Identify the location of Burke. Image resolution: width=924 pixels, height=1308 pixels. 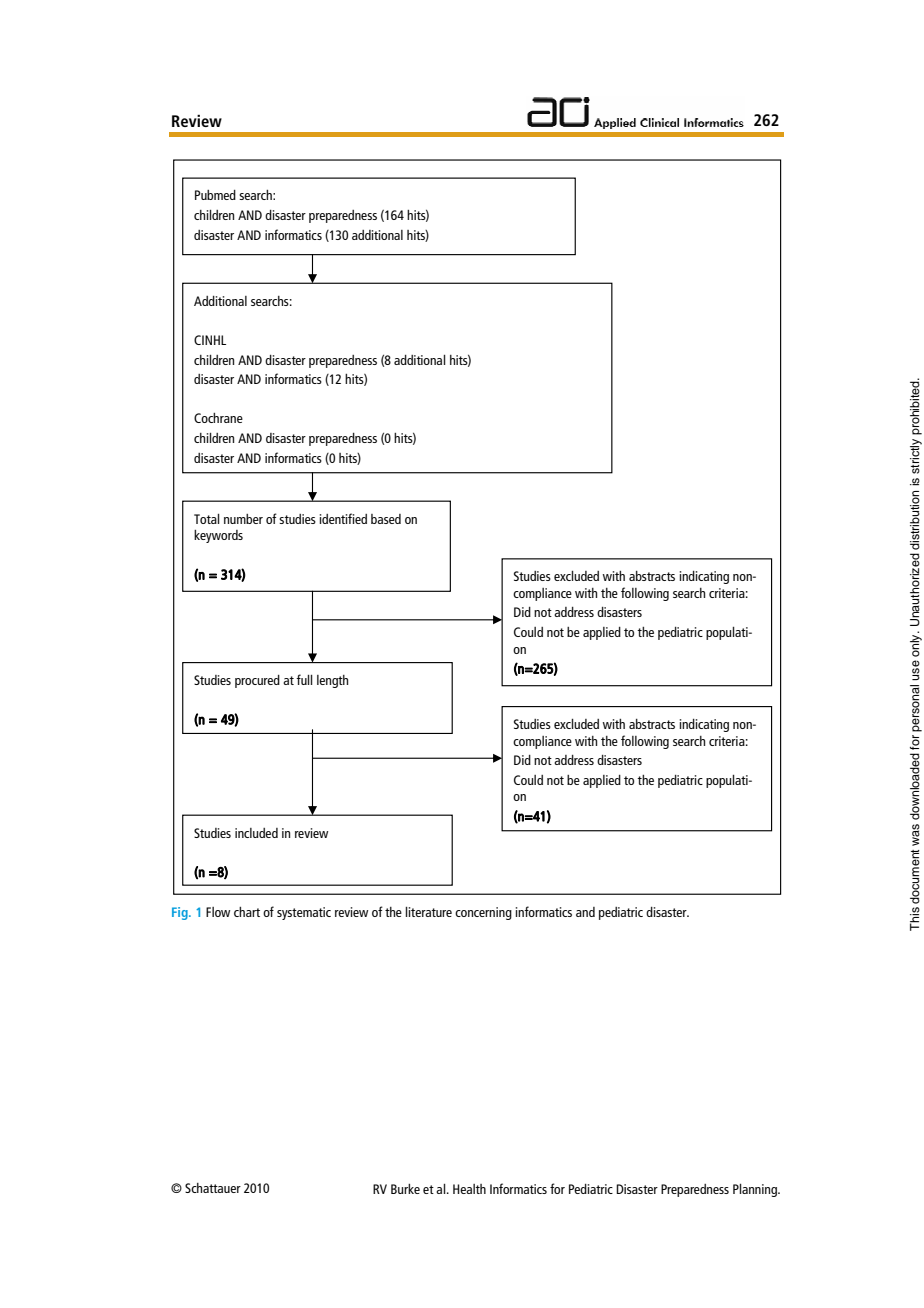
(405, 1189).
